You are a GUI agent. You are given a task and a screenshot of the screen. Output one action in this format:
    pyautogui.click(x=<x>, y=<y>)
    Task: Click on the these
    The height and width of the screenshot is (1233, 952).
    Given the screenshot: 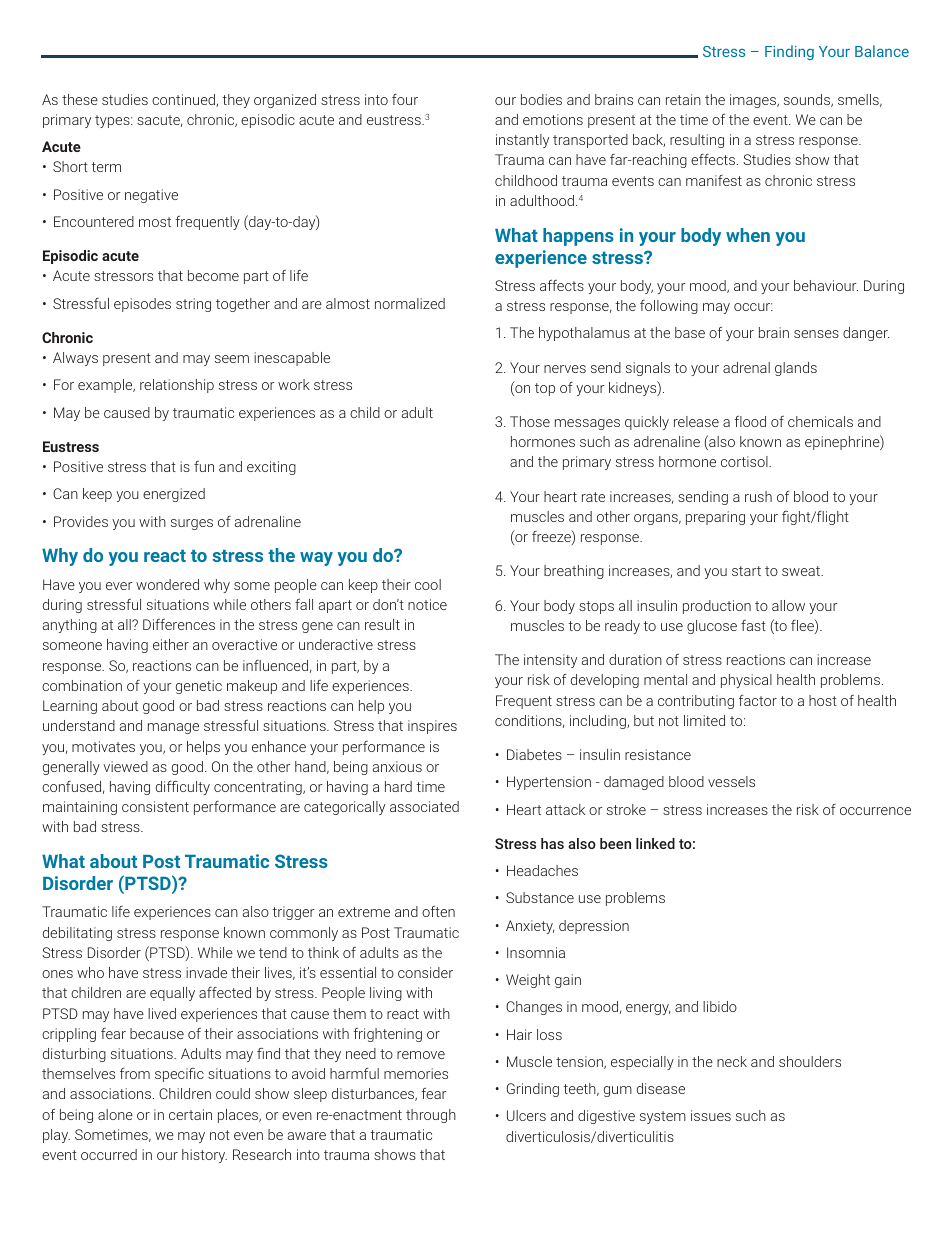 What is the action you would take?
    pyautogui.click(x=80, y=99)
